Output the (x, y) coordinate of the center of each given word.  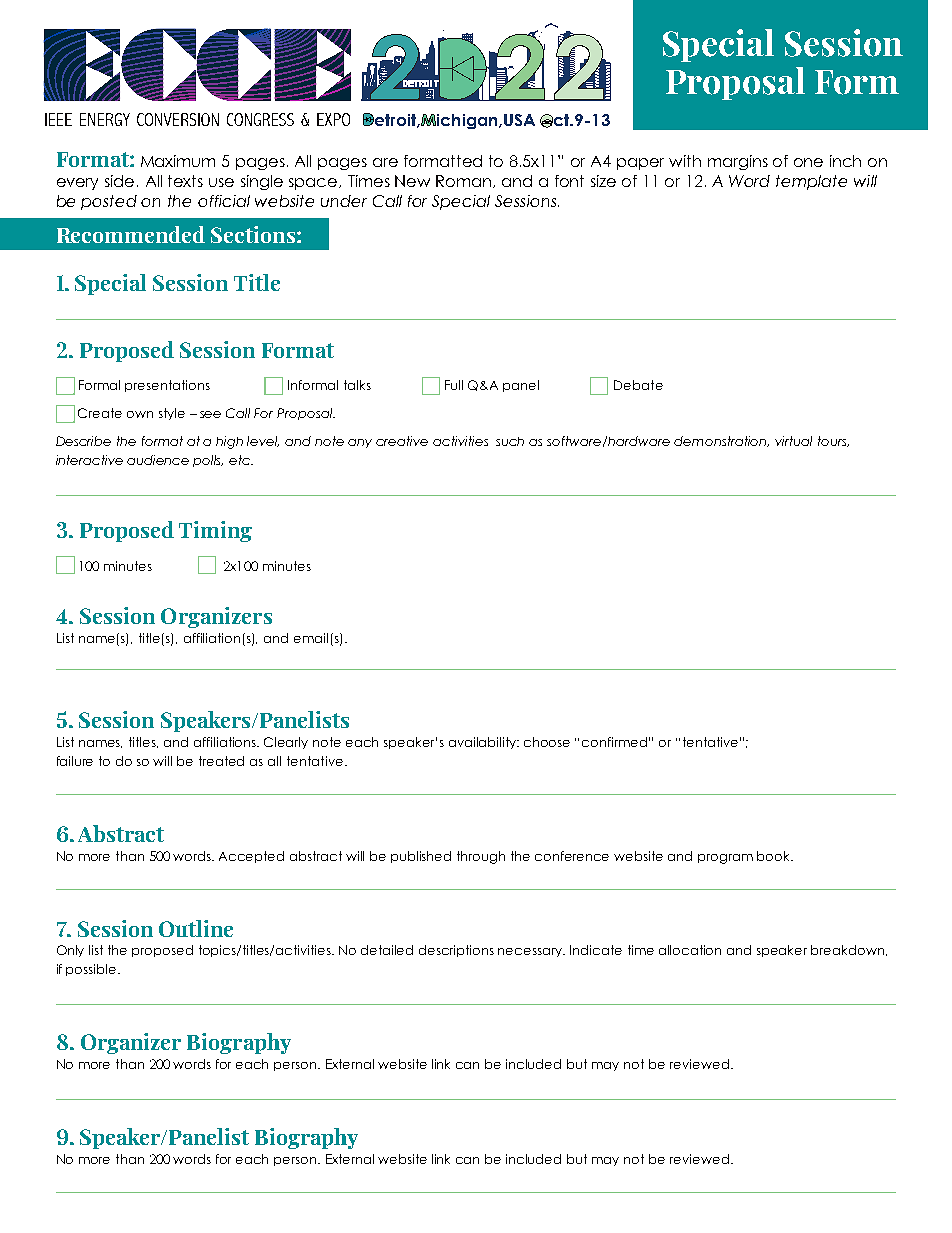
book (775, 856)
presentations (167, 386)
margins (738, 162)
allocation (690, 950)
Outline (196, 928)
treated (221, 761)
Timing (215, 531)
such (510, 441)
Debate (638, 385)
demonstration (721, 441)
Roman (465, 181)
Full (454, 385)
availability (484, 743)
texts (185, 181)
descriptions (456, 951)
